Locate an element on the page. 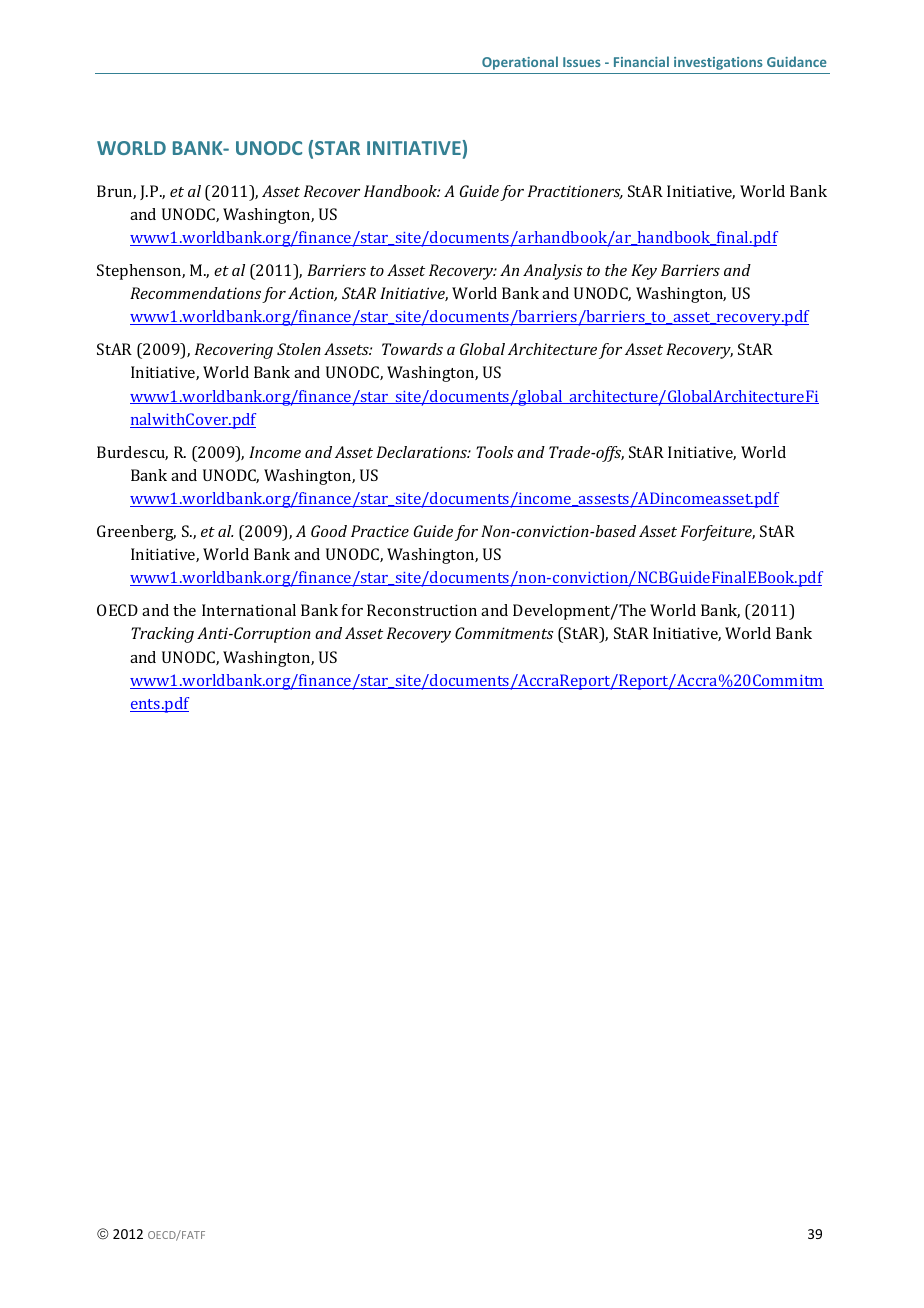 The width and height of the document is (924, 1308). International is located at coordinates (249, 610).
